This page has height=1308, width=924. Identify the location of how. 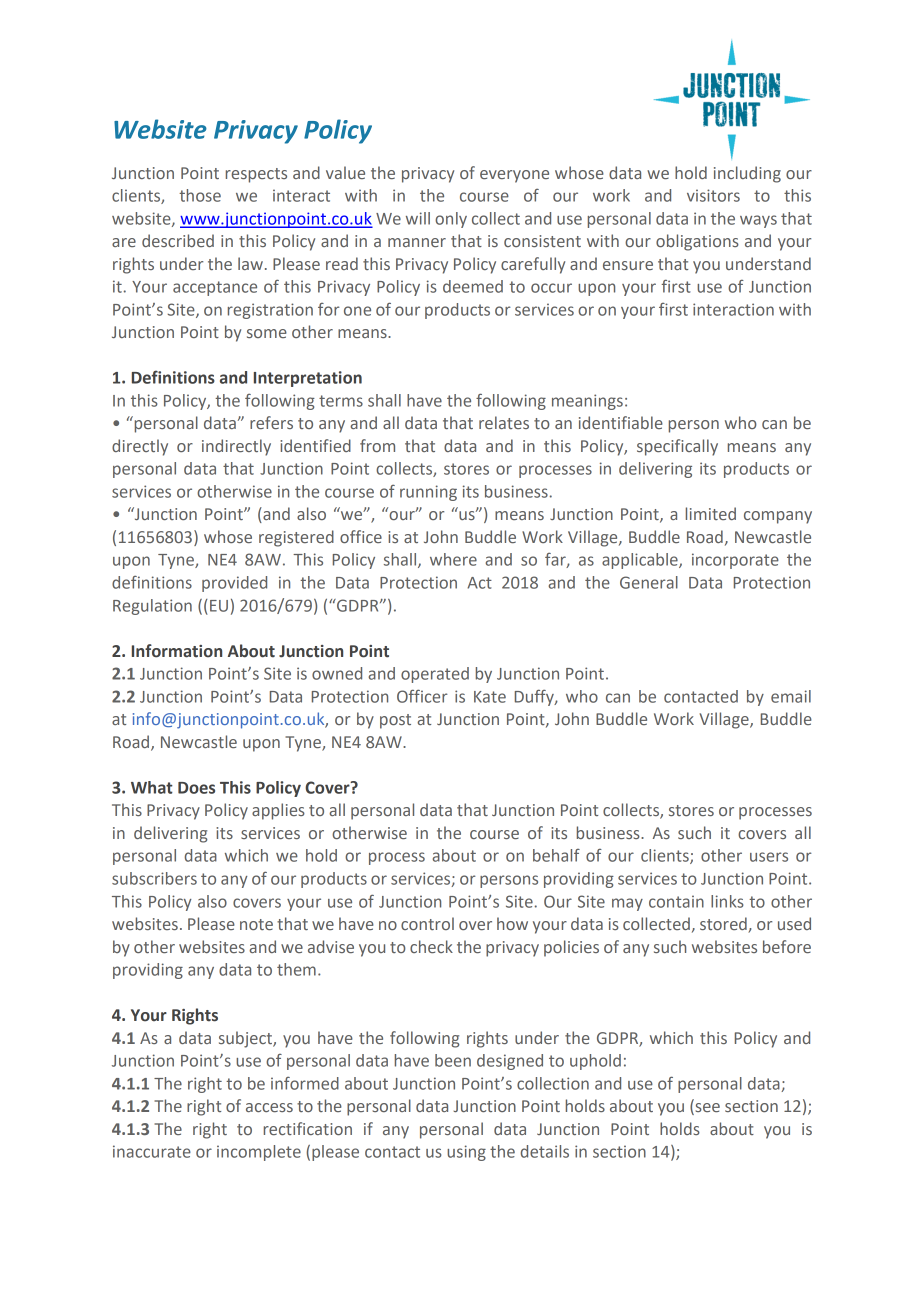
(512, 923).
